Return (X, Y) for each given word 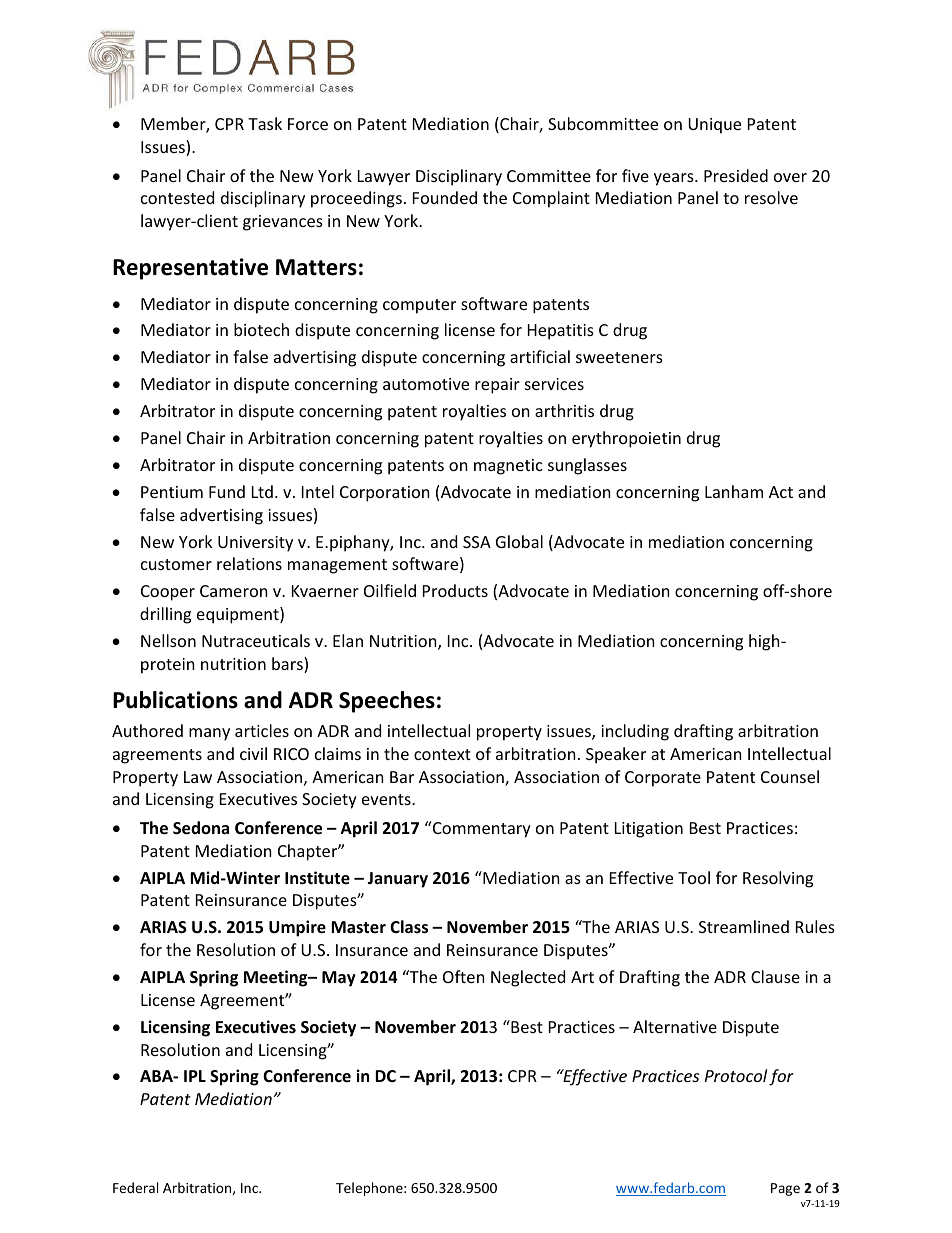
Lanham (734, 491)
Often (464, 976)
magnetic (508, 467)
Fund (227, 491)
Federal (135, 1187)
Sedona (201, 828)
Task (265, 123)
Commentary (480, 829)
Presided (736, 175)
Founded (445, 197)
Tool (694, 877)
